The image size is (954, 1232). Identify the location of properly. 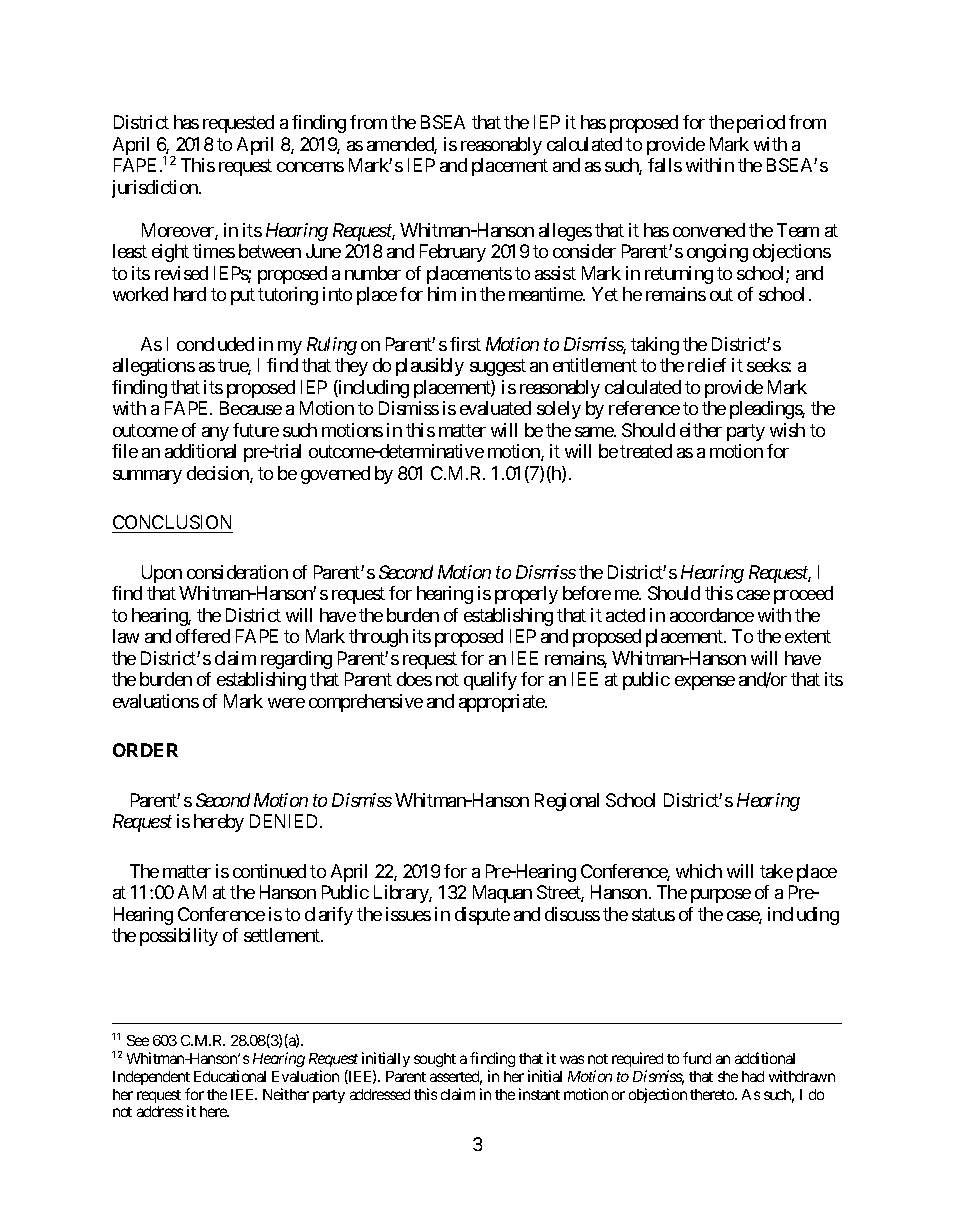
(526, 595).
